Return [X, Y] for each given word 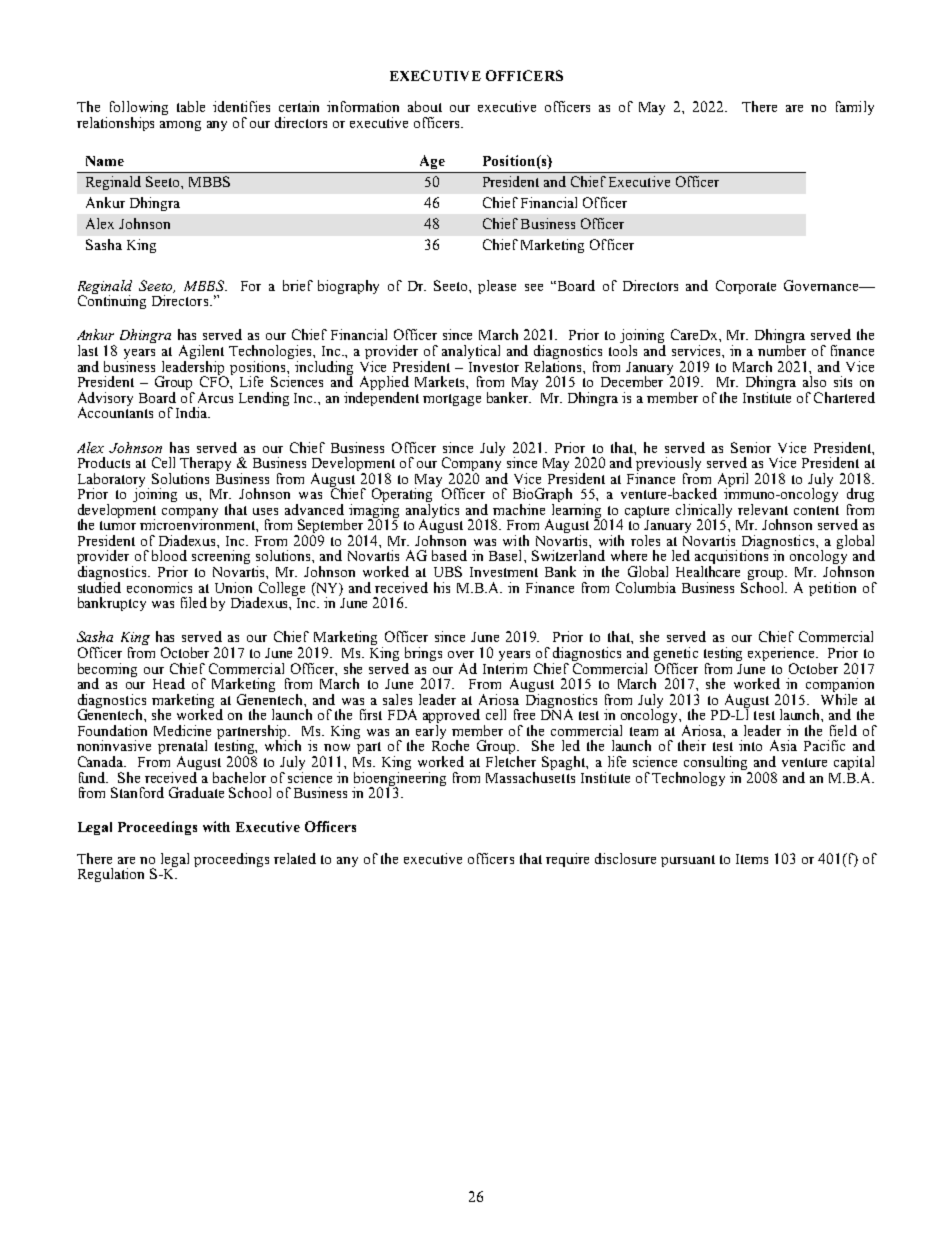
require [567, 860]
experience [783, 655]
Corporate [746, 287]
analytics [432, 511]
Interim [505, 667]
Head [169, 683]
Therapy [205, 465]
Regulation [111, 875]
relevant [763, 509]
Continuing [112, 301]
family [855, 108]
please [497, 287]
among [180, 126]
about [425, 106]
